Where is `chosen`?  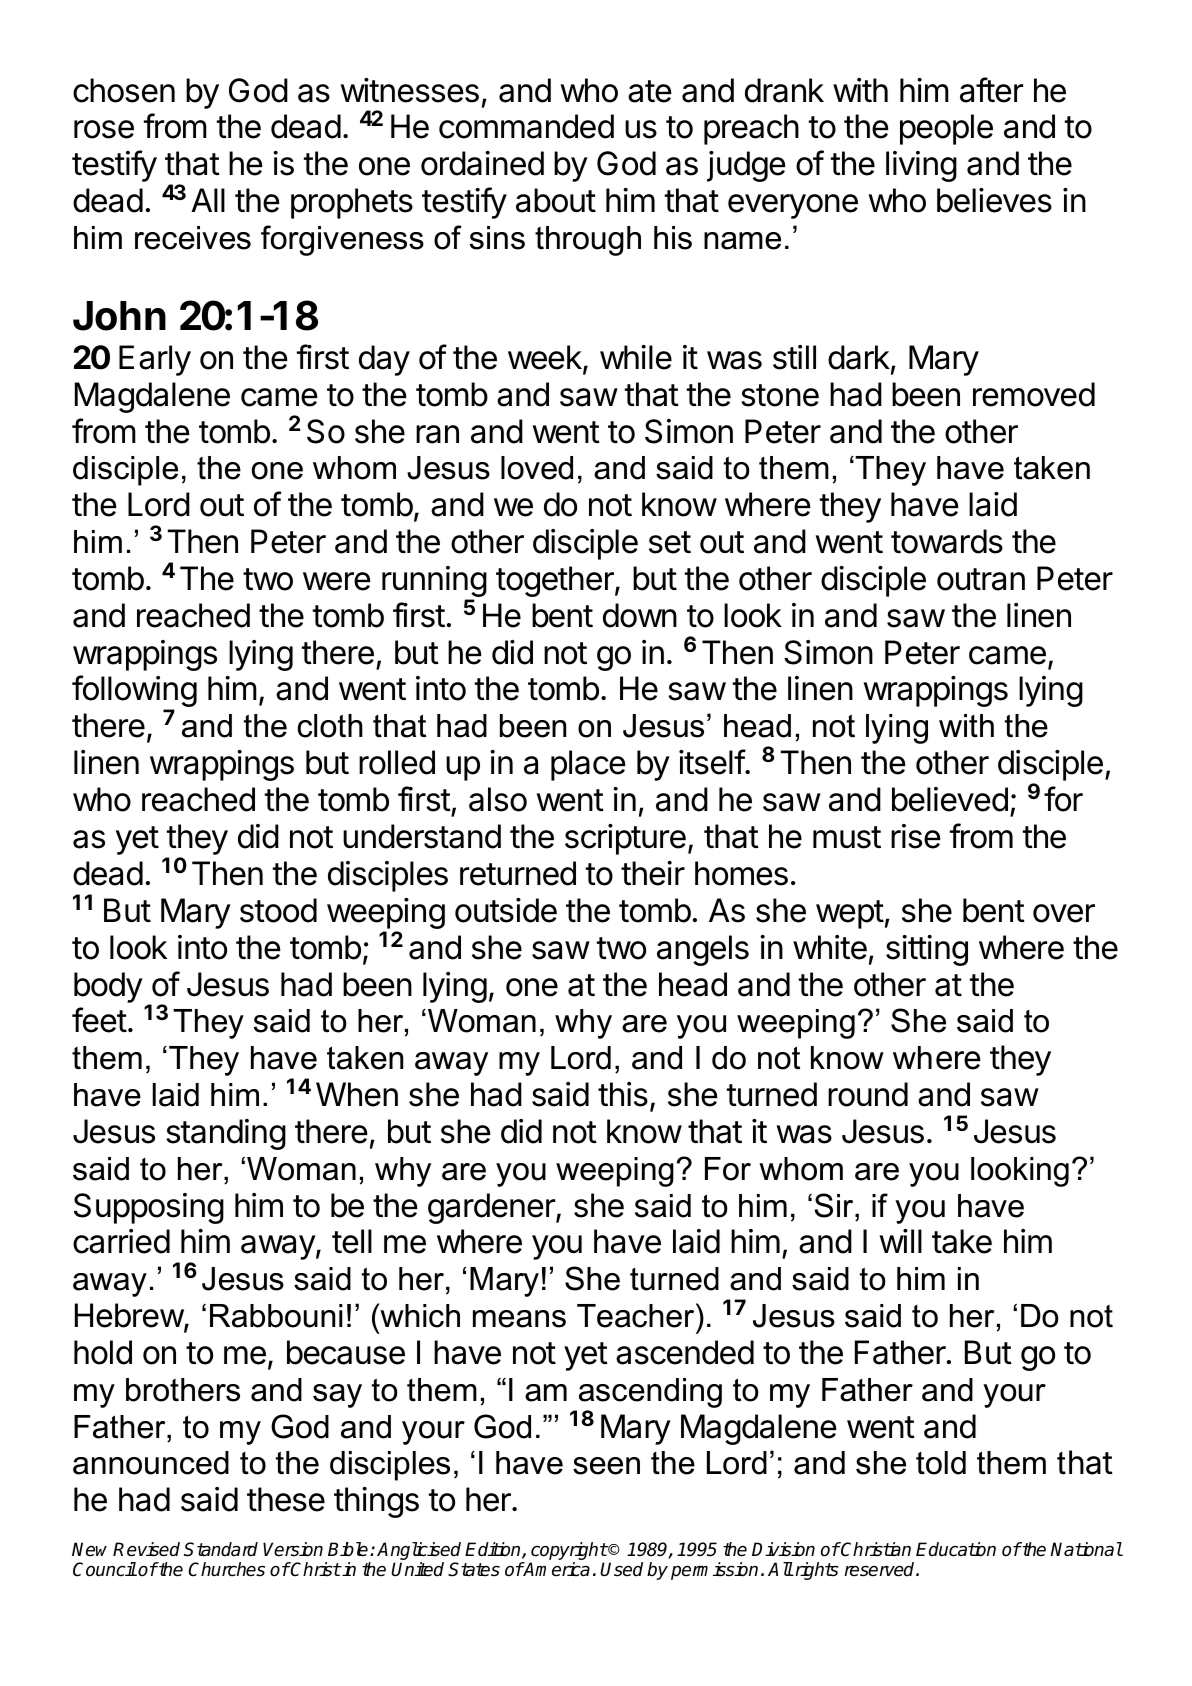
chosen is located at coordinates (124, 90).
